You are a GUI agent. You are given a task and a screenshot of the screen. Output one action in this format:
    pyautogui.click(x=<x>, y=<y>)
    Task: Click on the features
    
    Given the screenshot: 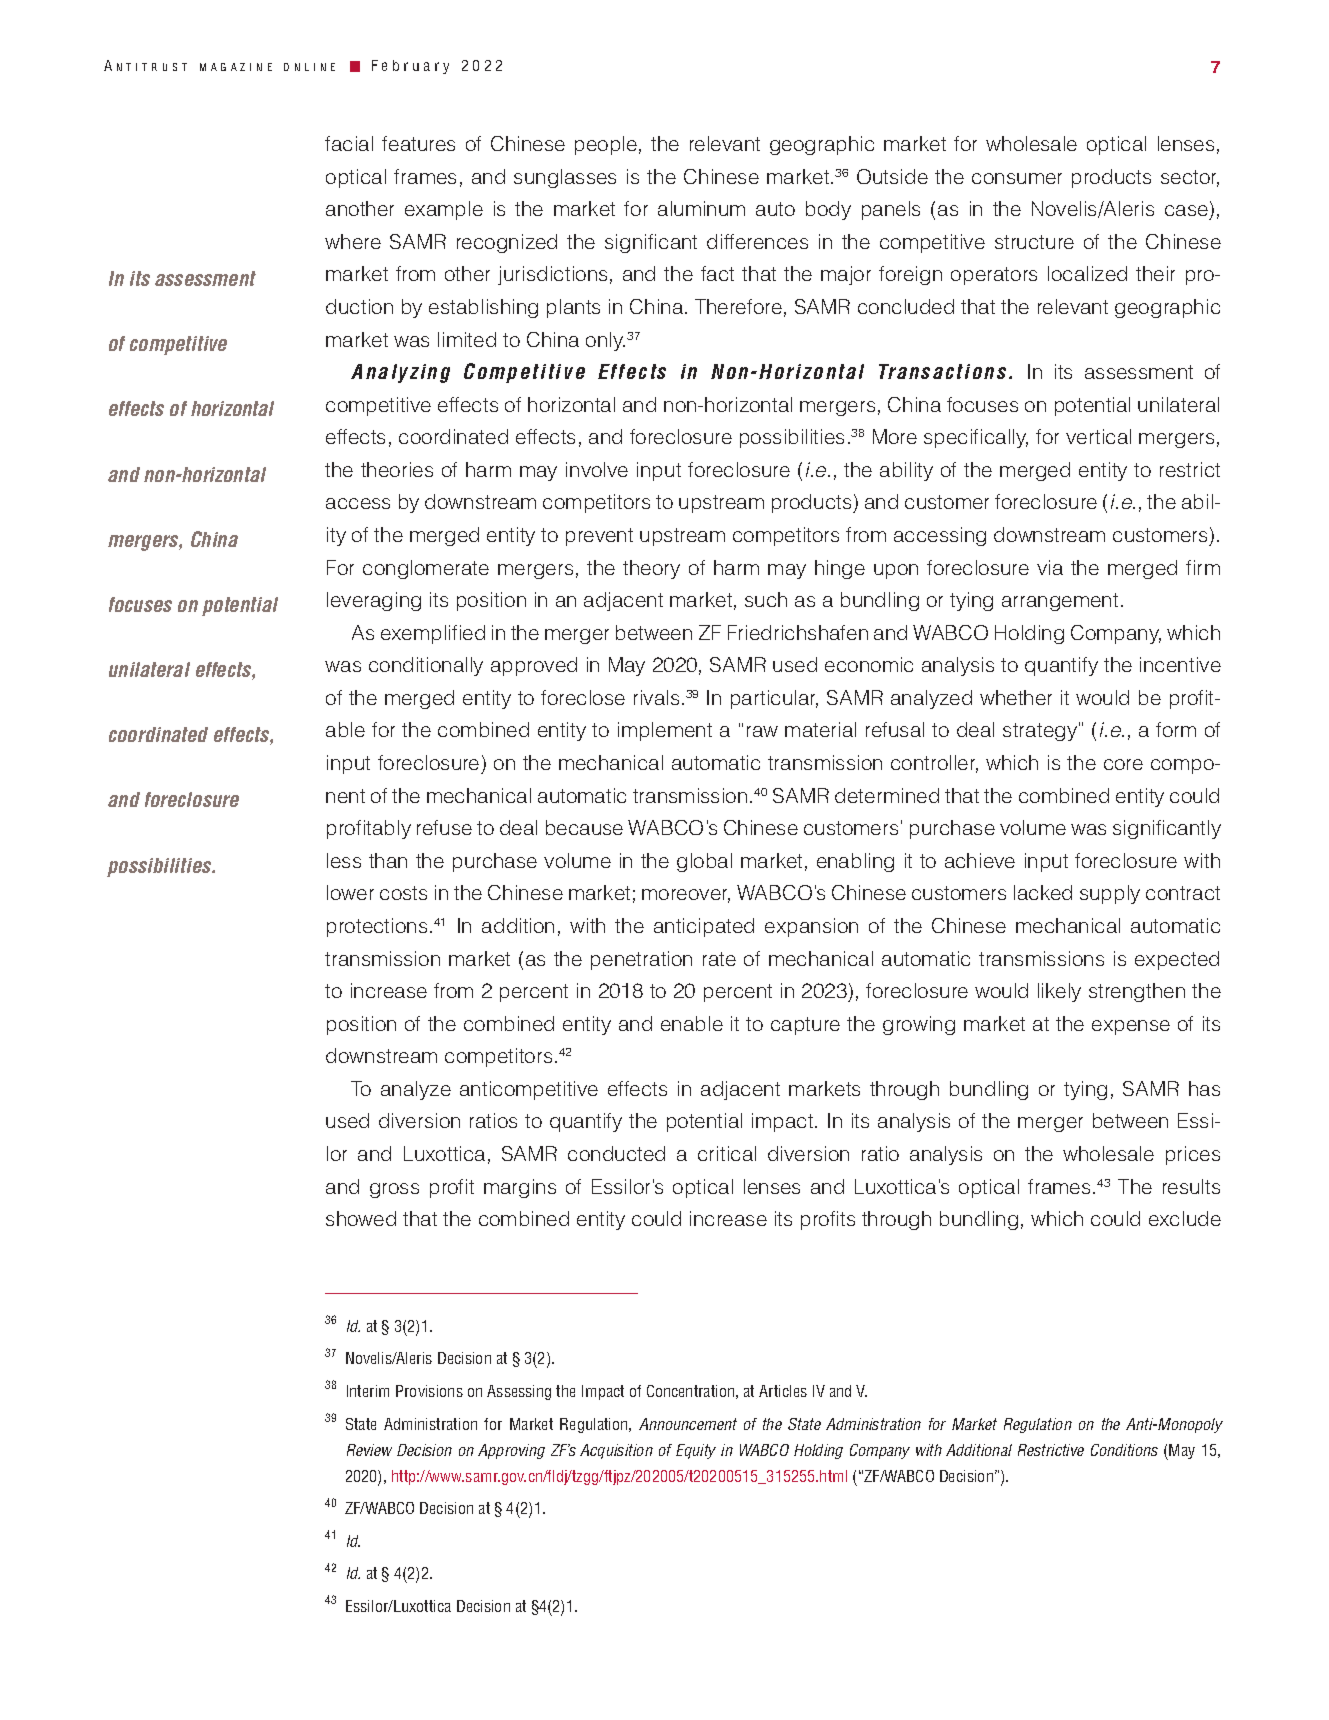 What is the action you would take?
    pyautogui.click(x=418, y=143)
